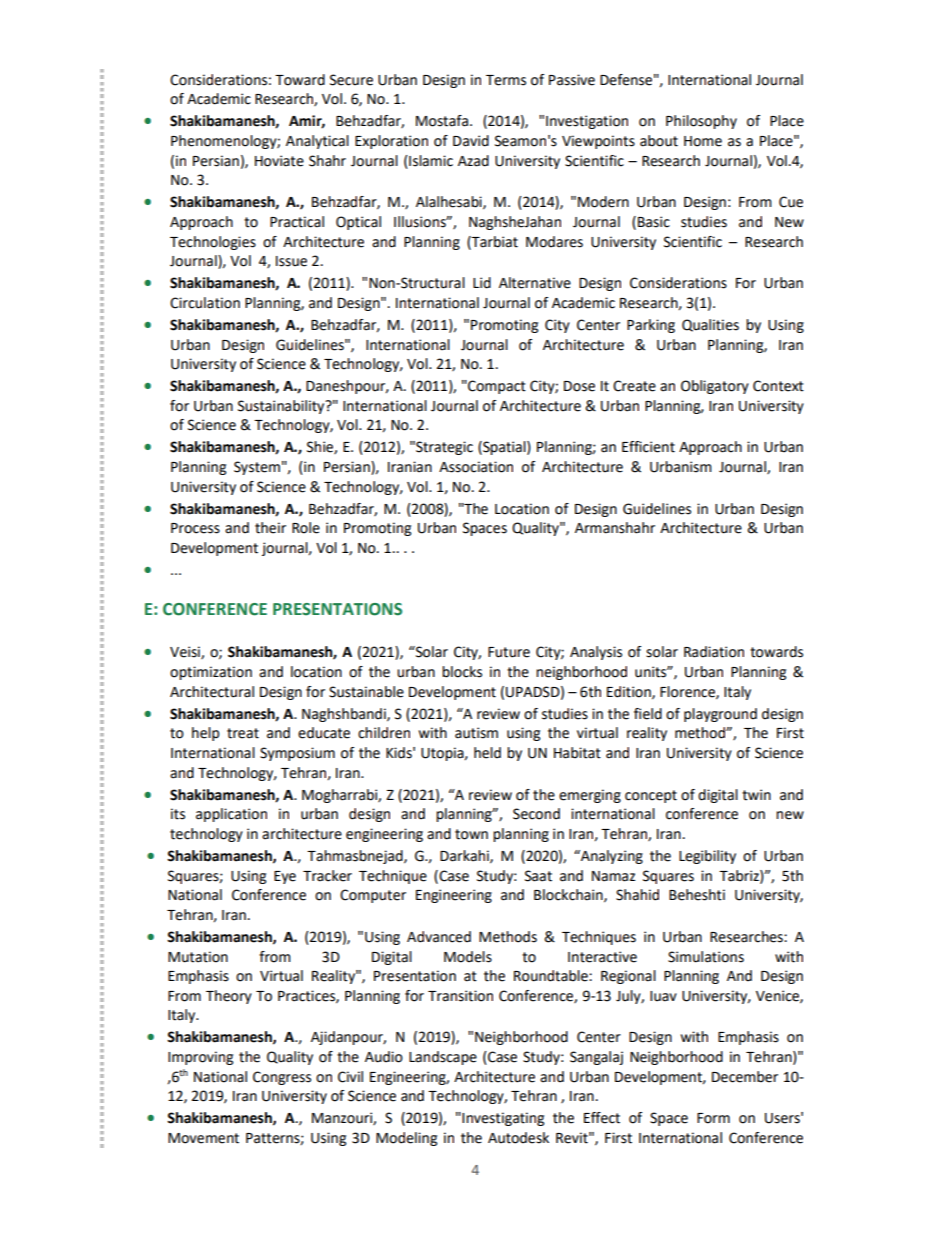  What do you see at coordinates (756, 795) in the screenshot?
I see `twin` at bounding box center [756, 795].
